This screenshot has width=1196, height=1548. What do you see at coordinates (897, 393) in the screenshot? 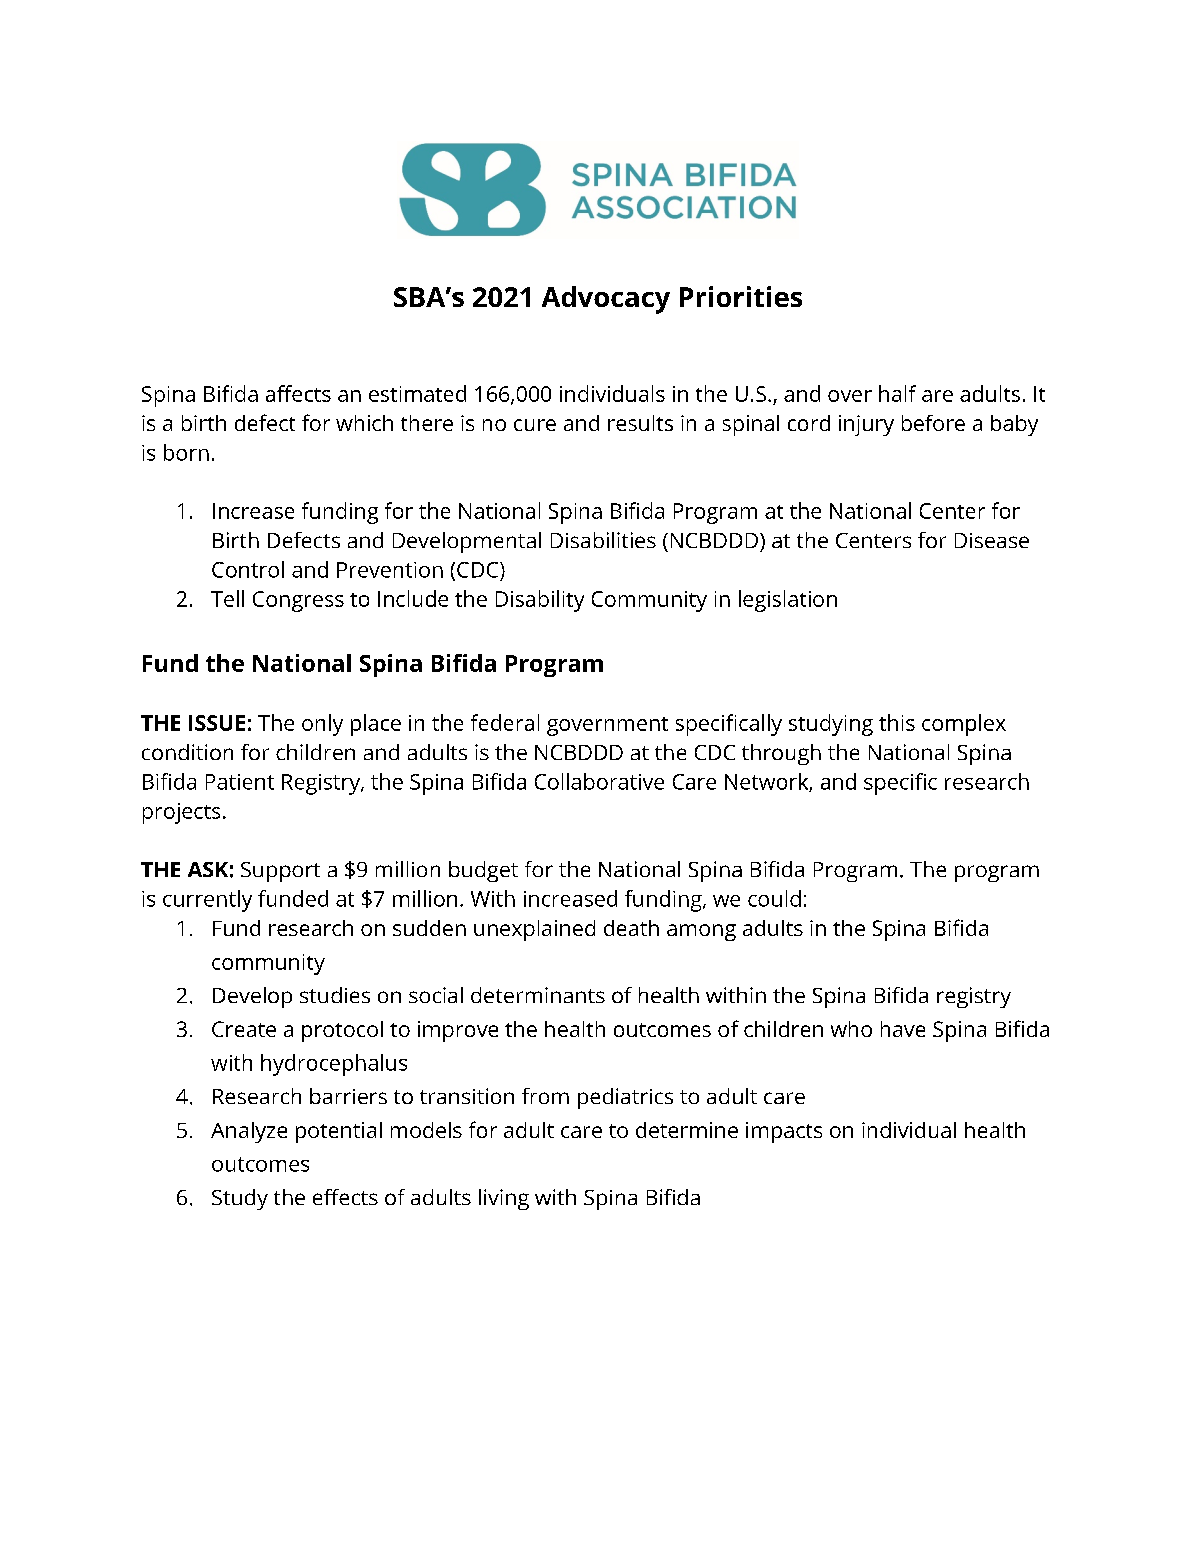
I see `half` at bounding box center [897, 393].
